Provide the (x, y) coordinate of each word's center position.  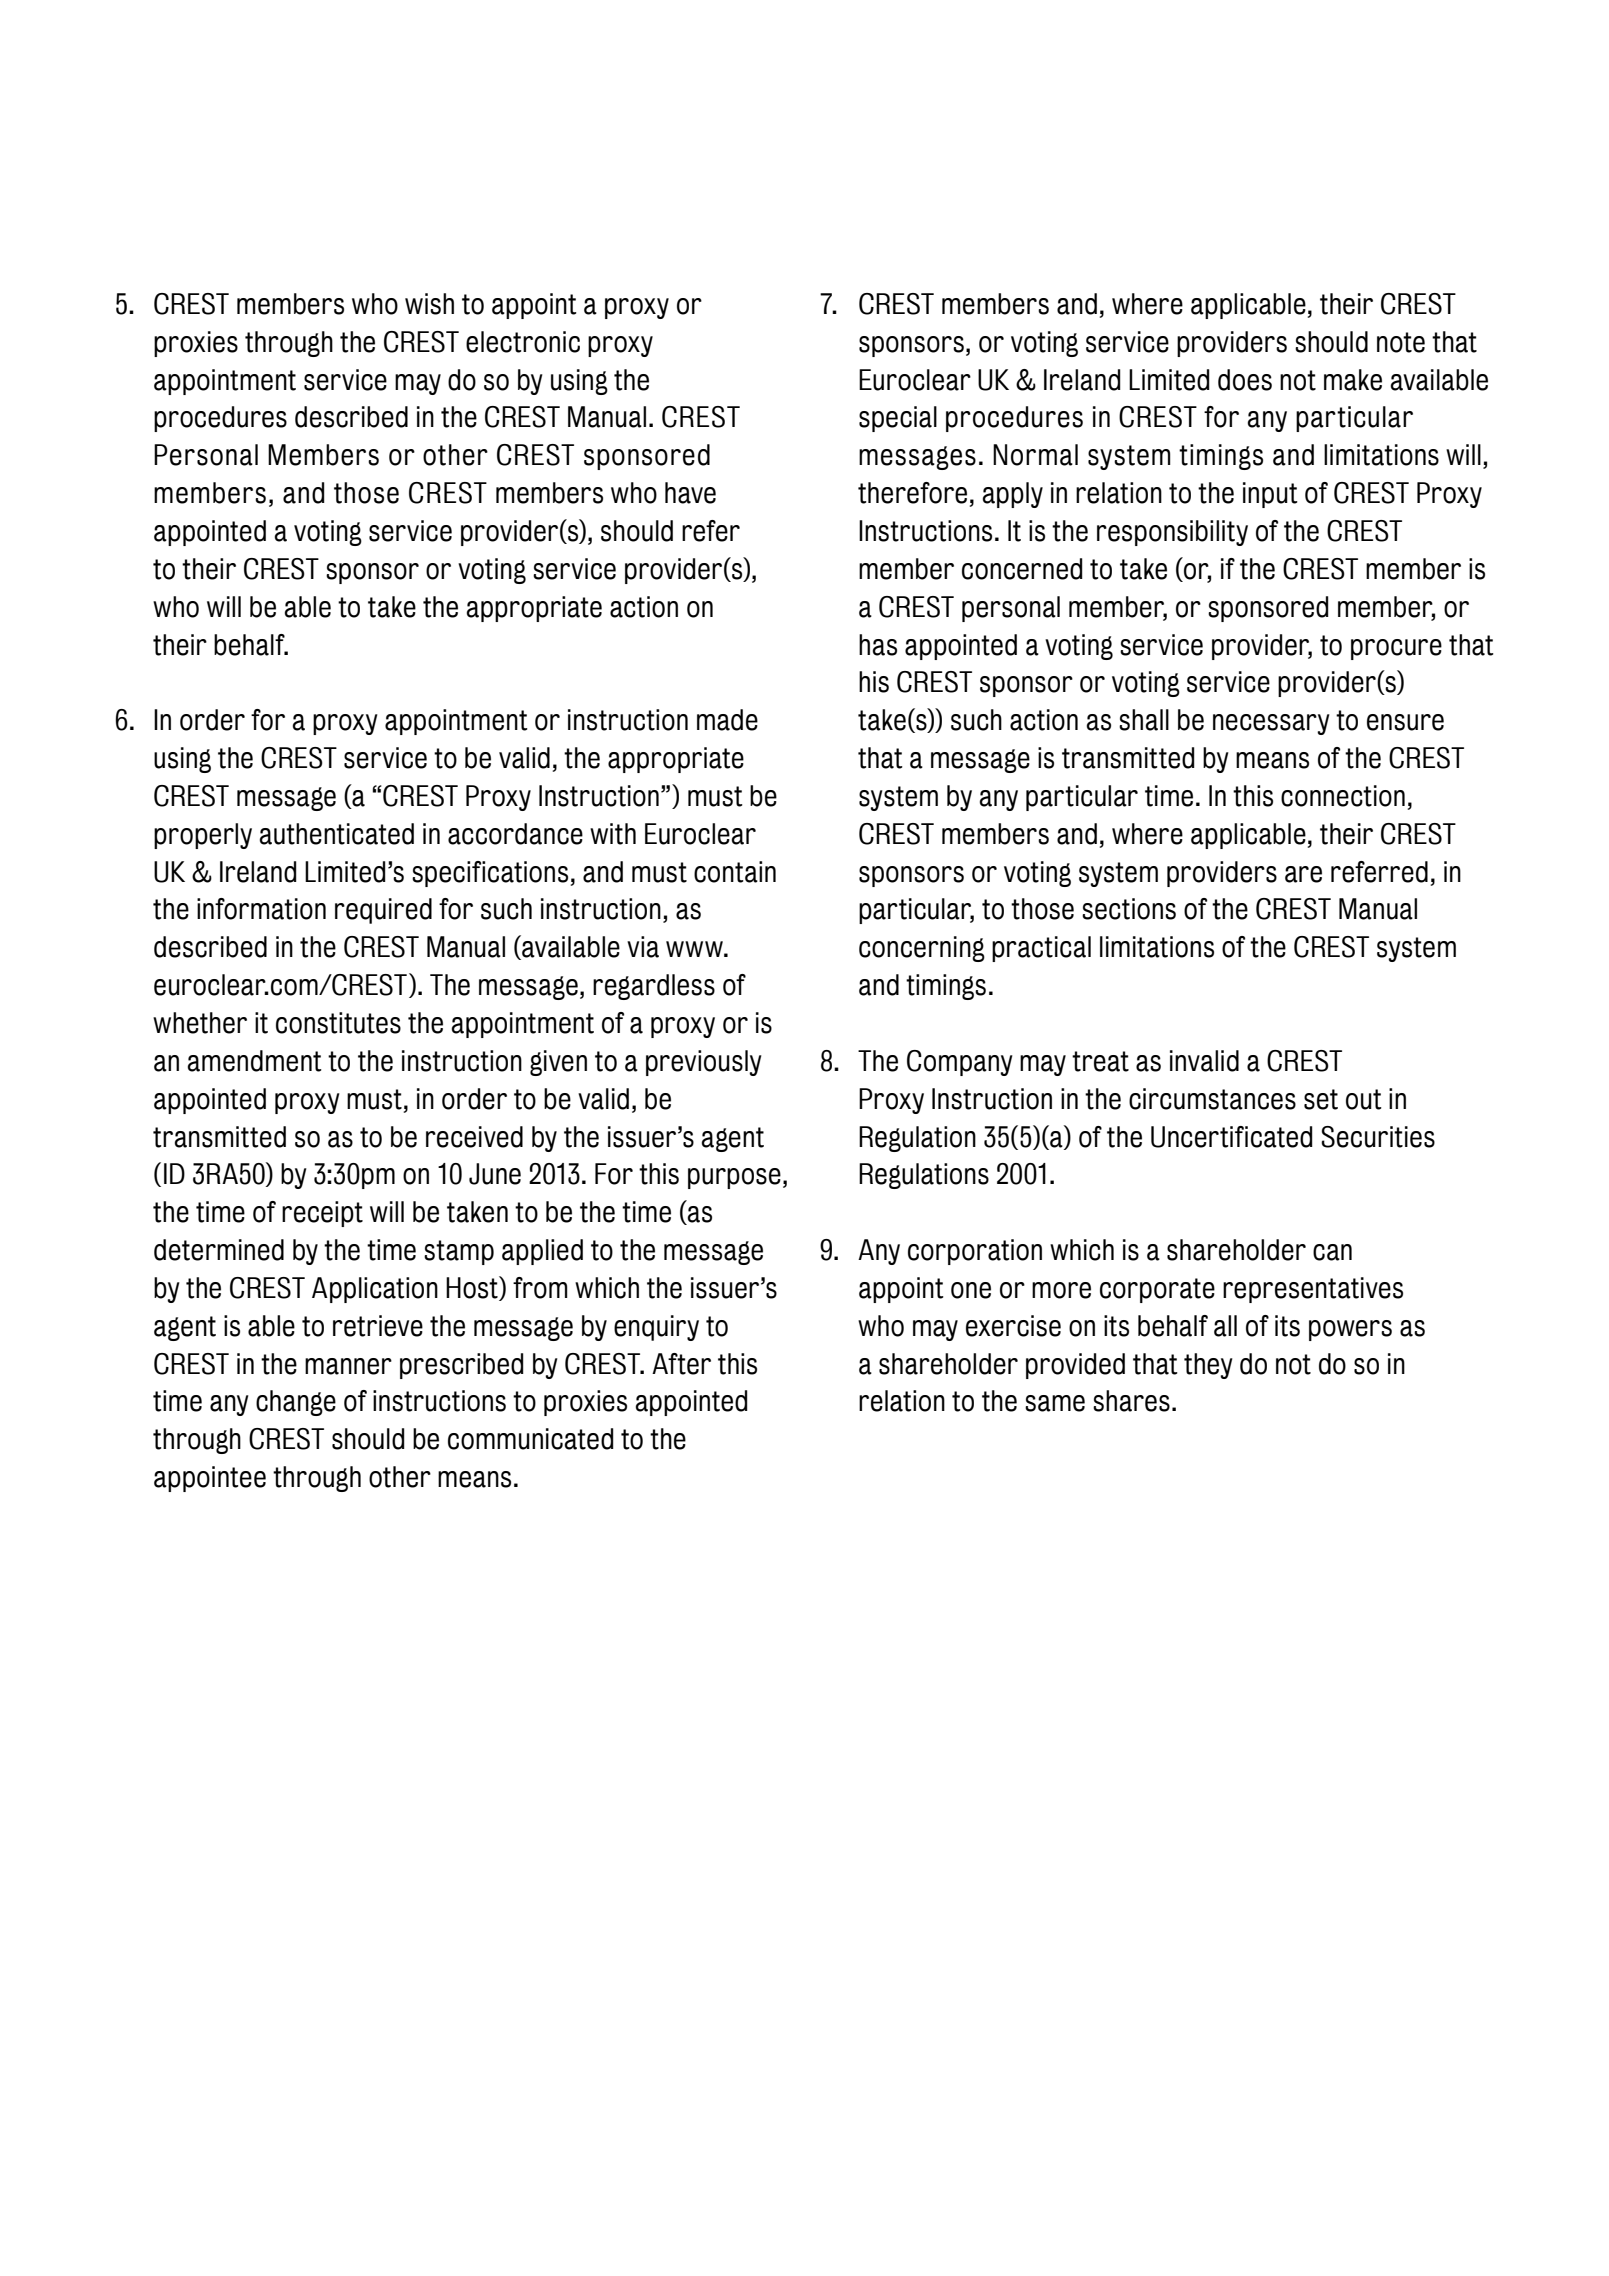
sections (1129, 909)
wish (429, 304)
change (296, 1403)
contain (735, 872)
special (898, 419)
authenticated (337, 834)
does (1245, 380)
